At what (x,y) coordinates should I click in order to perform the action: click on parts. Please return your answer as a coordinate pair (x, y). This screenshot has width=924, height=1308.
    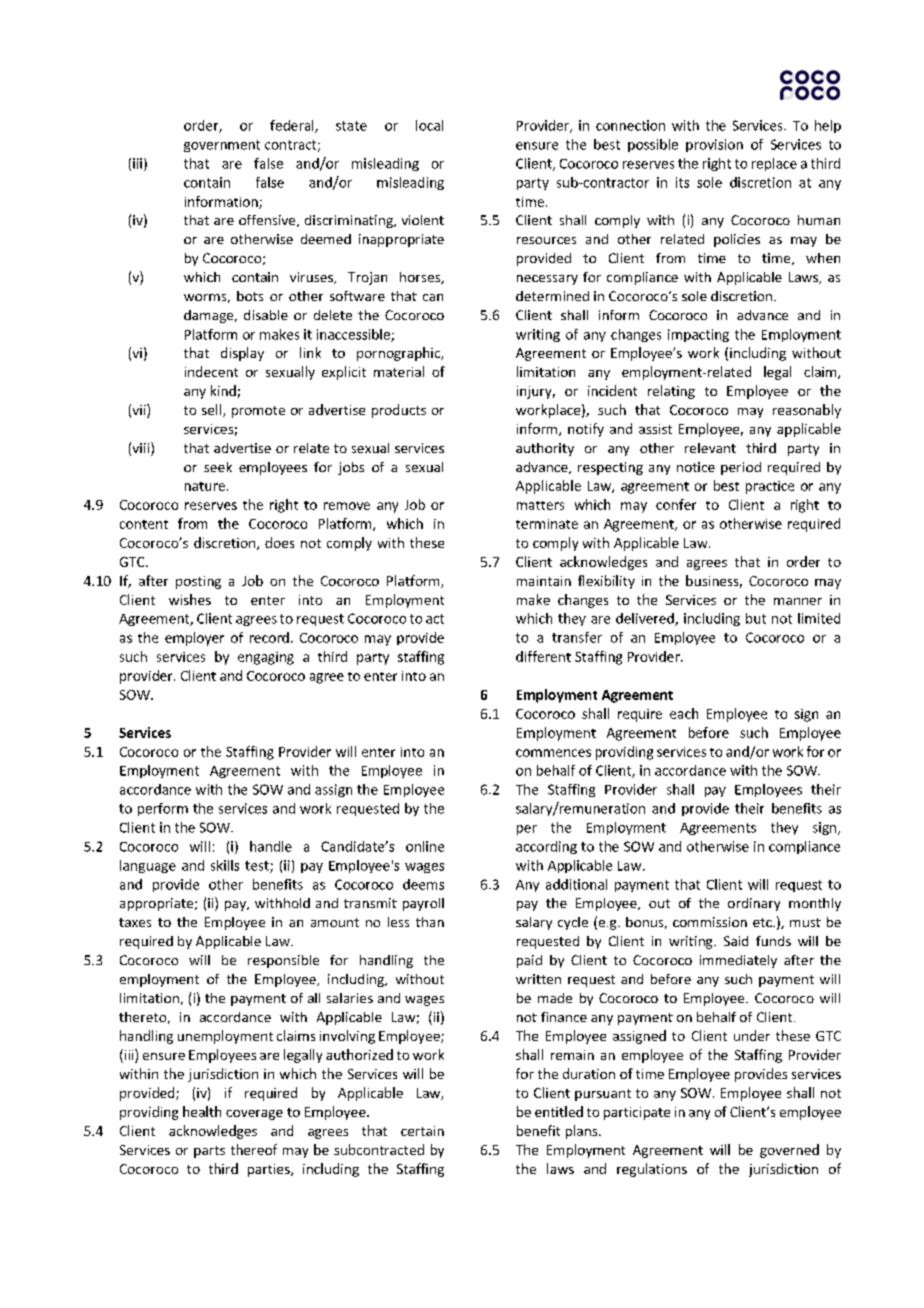
    Looking at the image, I should click on (209, 1152).
